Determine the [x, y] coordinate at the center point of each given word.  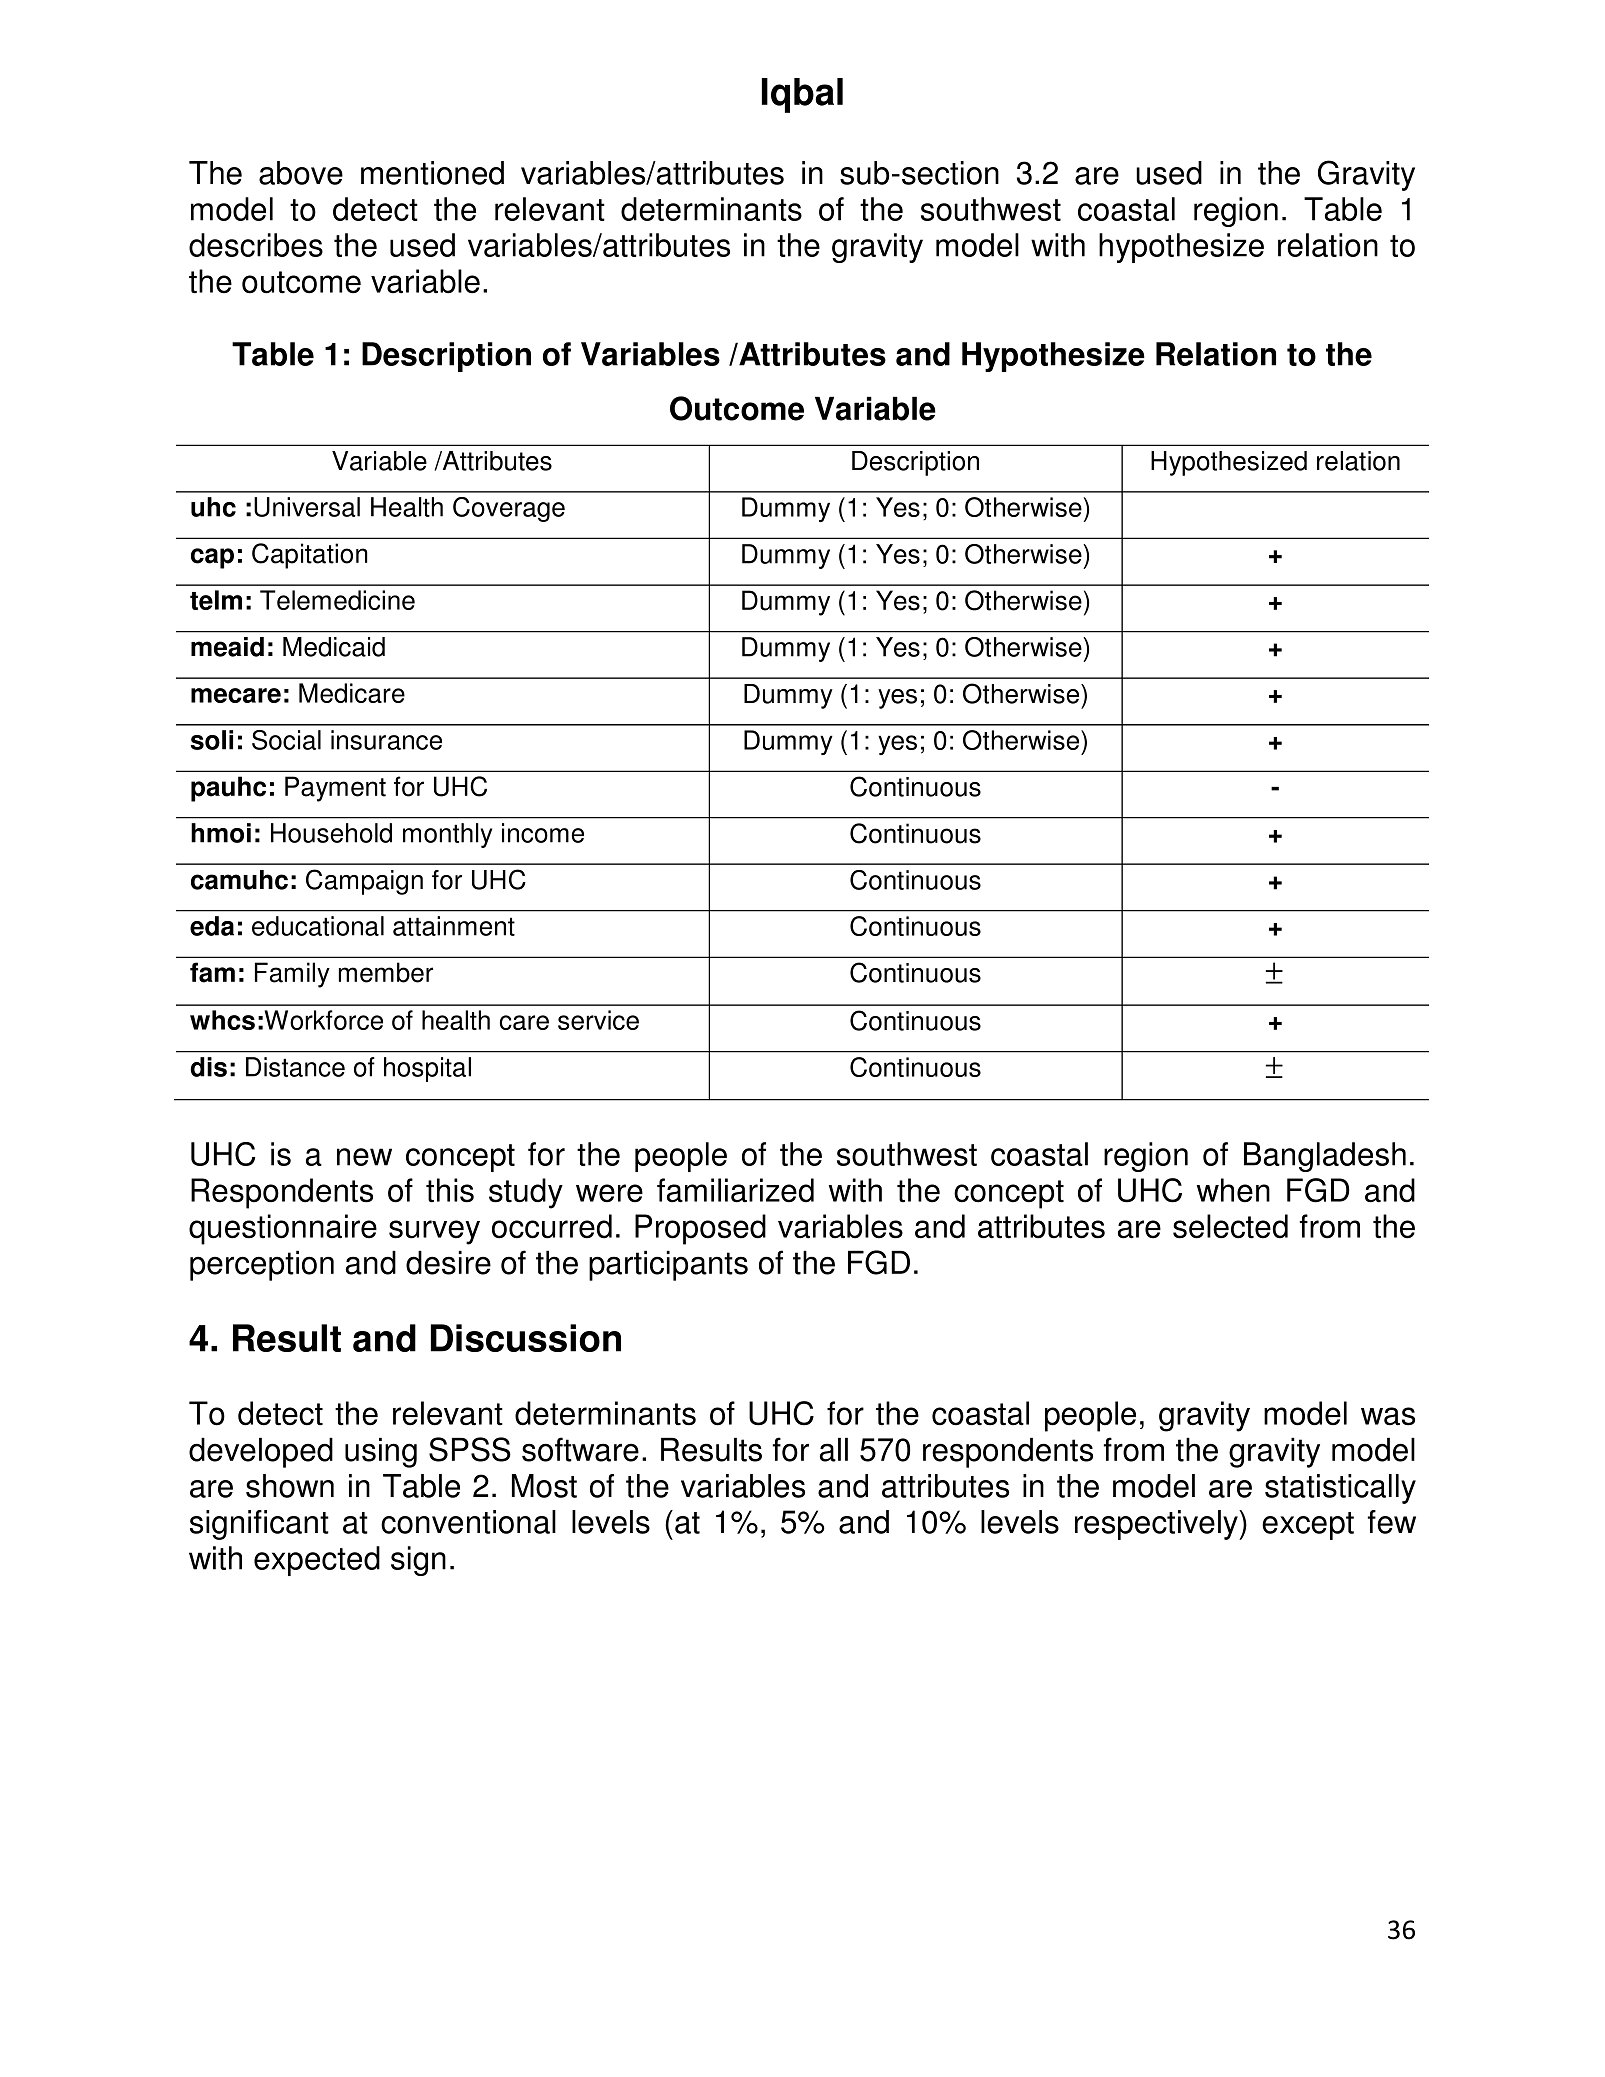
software [580, 1449]
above [301, 173]
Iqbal [802, 95]
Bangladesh [1325, 1157]
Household [331, 833]
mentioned [432, 173]
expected [317, 1561]
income [543, 833]
